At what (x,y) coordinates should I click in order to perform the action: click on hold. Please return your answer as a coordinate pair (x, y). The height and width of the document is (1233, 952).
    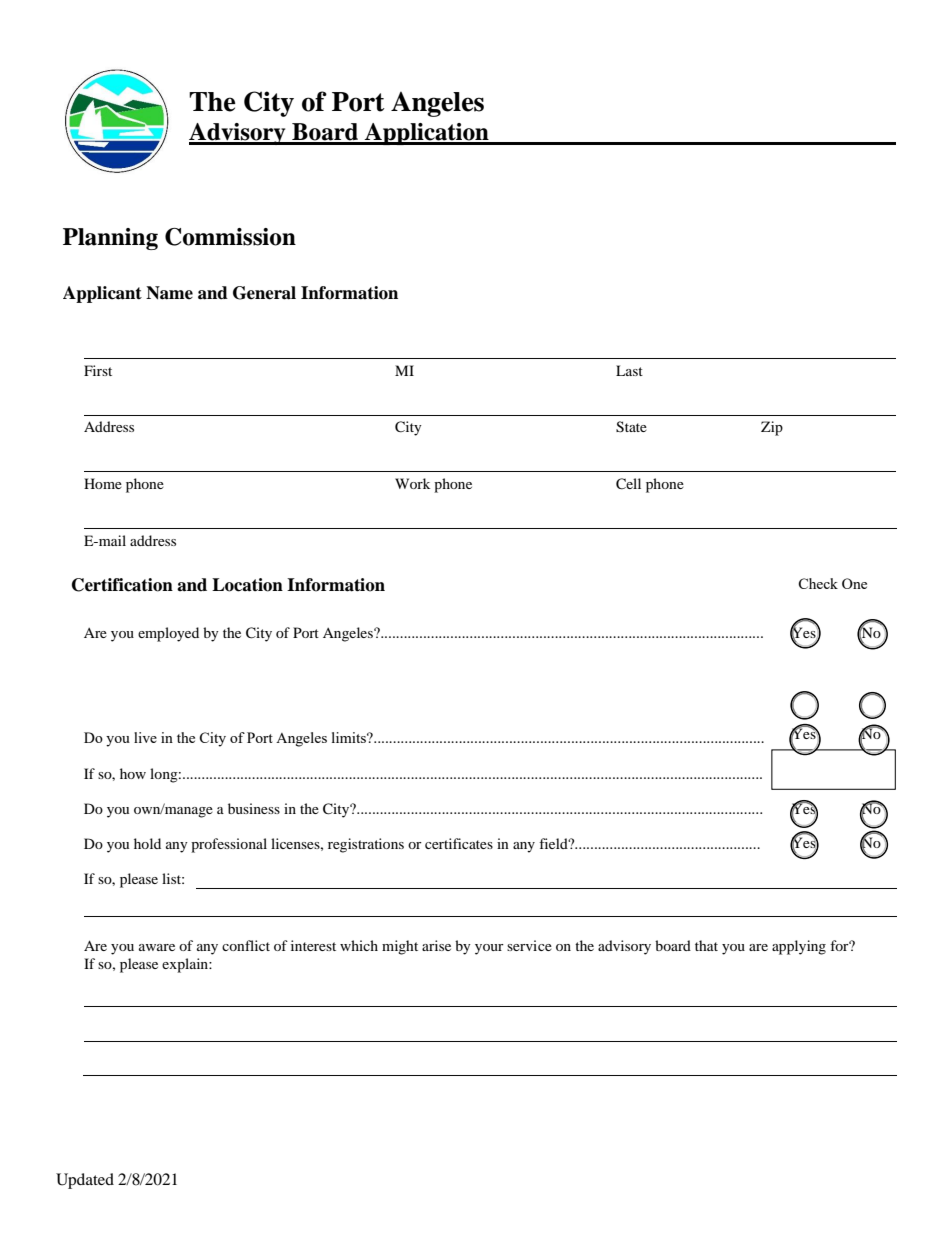
    Looking at the image, I should click on (147, 843).
